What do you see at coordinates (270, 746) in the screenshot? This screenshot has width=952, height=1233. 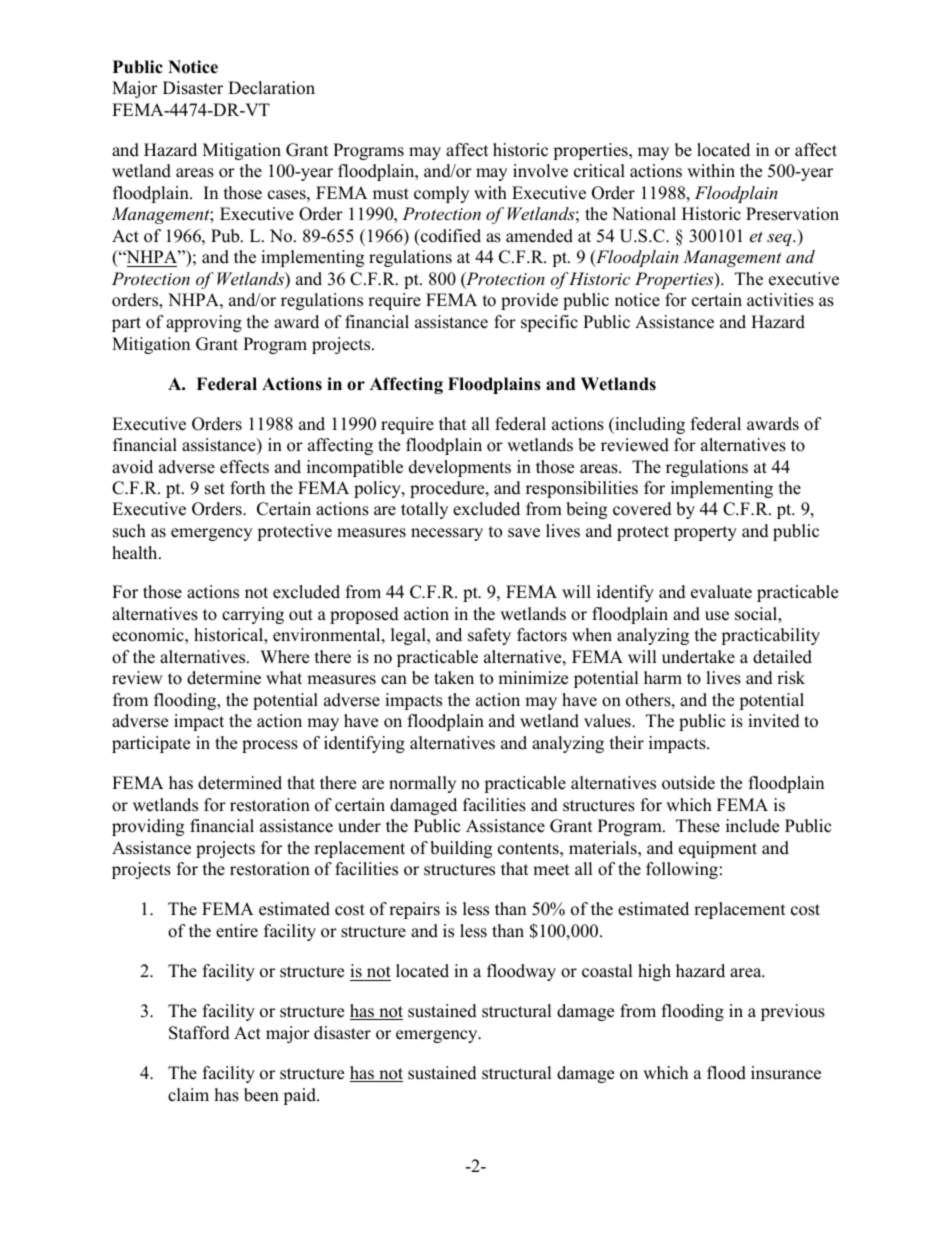 I see `process` at bounding box center [270, 746].
